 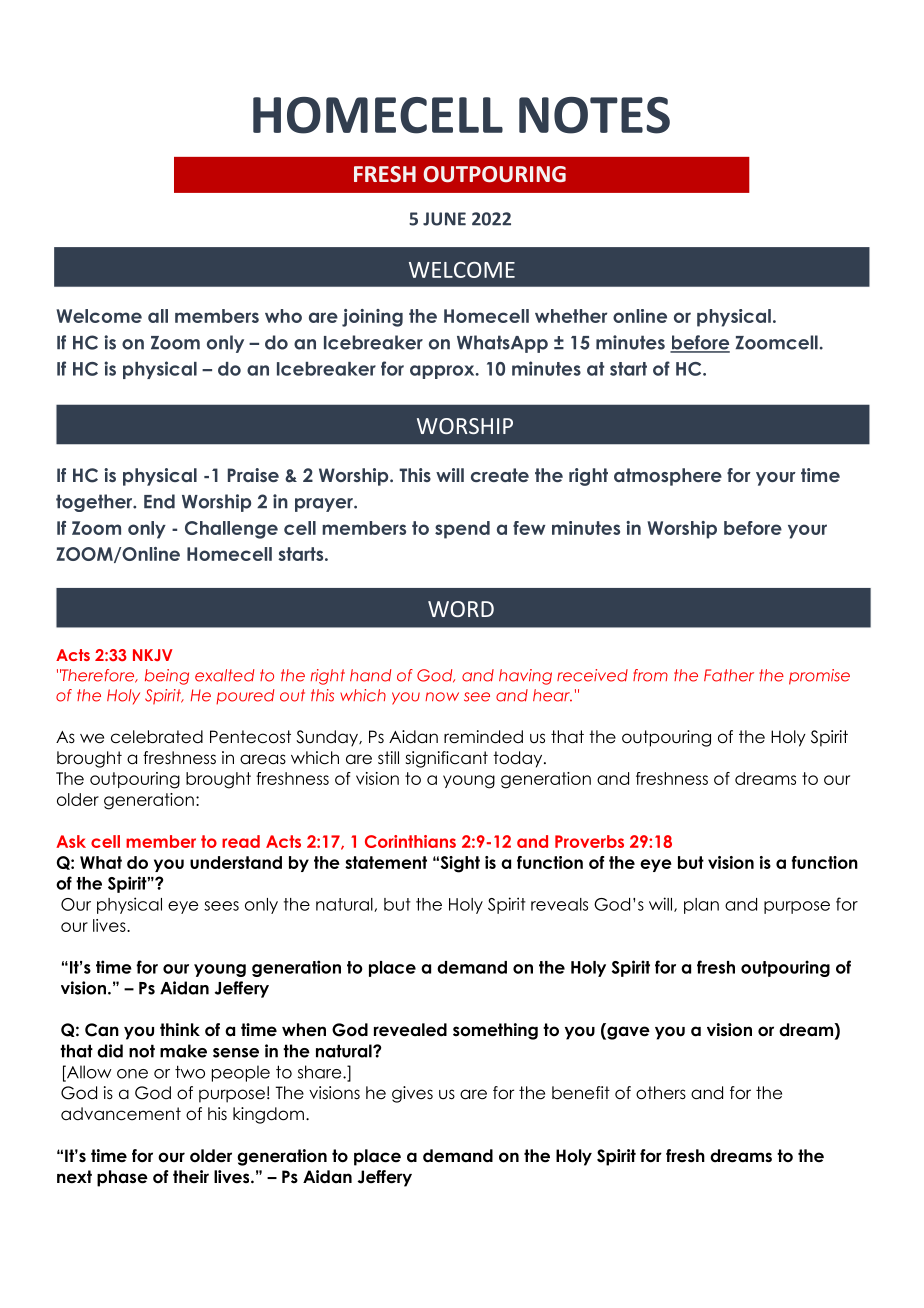 What do you see at coordinates (661, 1093) in the image?
I see `others` at bounding box center [661, 1093].
